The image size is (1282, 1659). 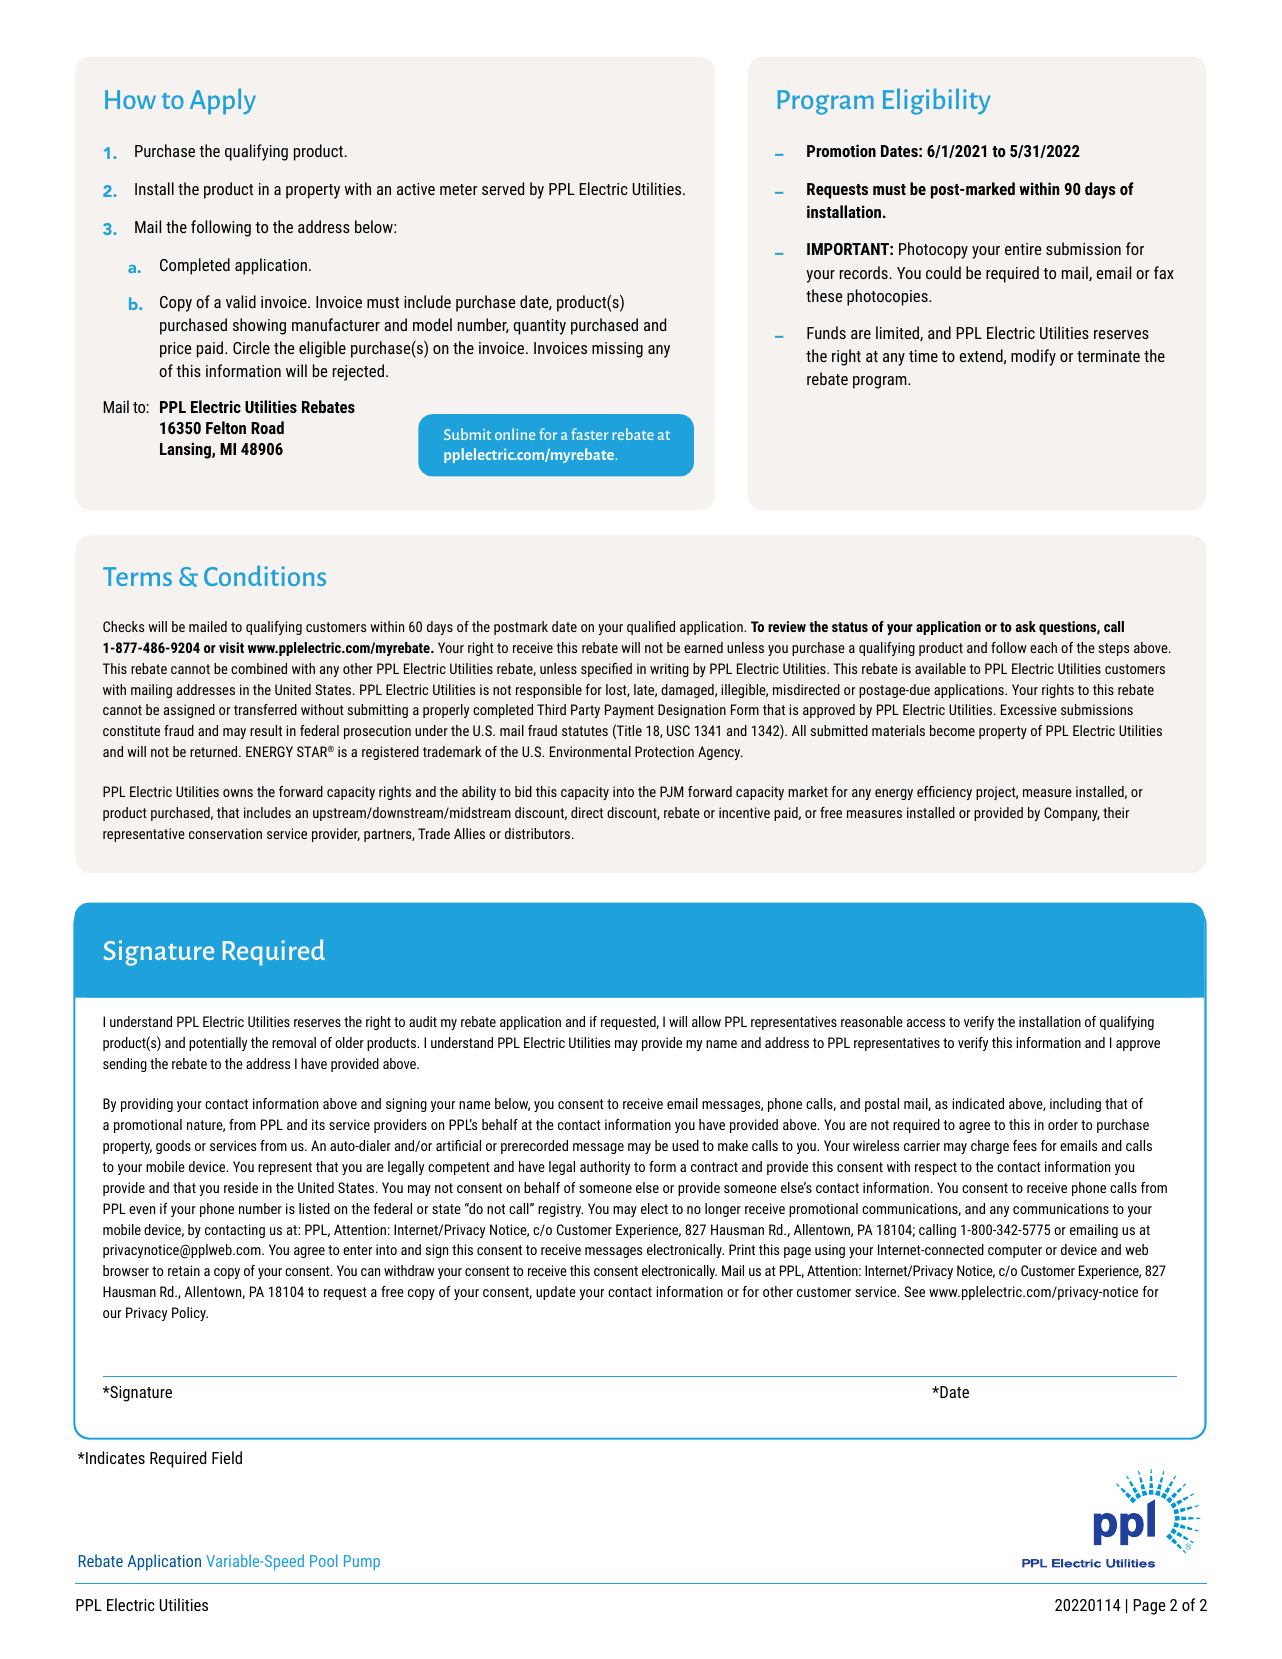 I want to click on distributors, so click(x=539, y=833).
